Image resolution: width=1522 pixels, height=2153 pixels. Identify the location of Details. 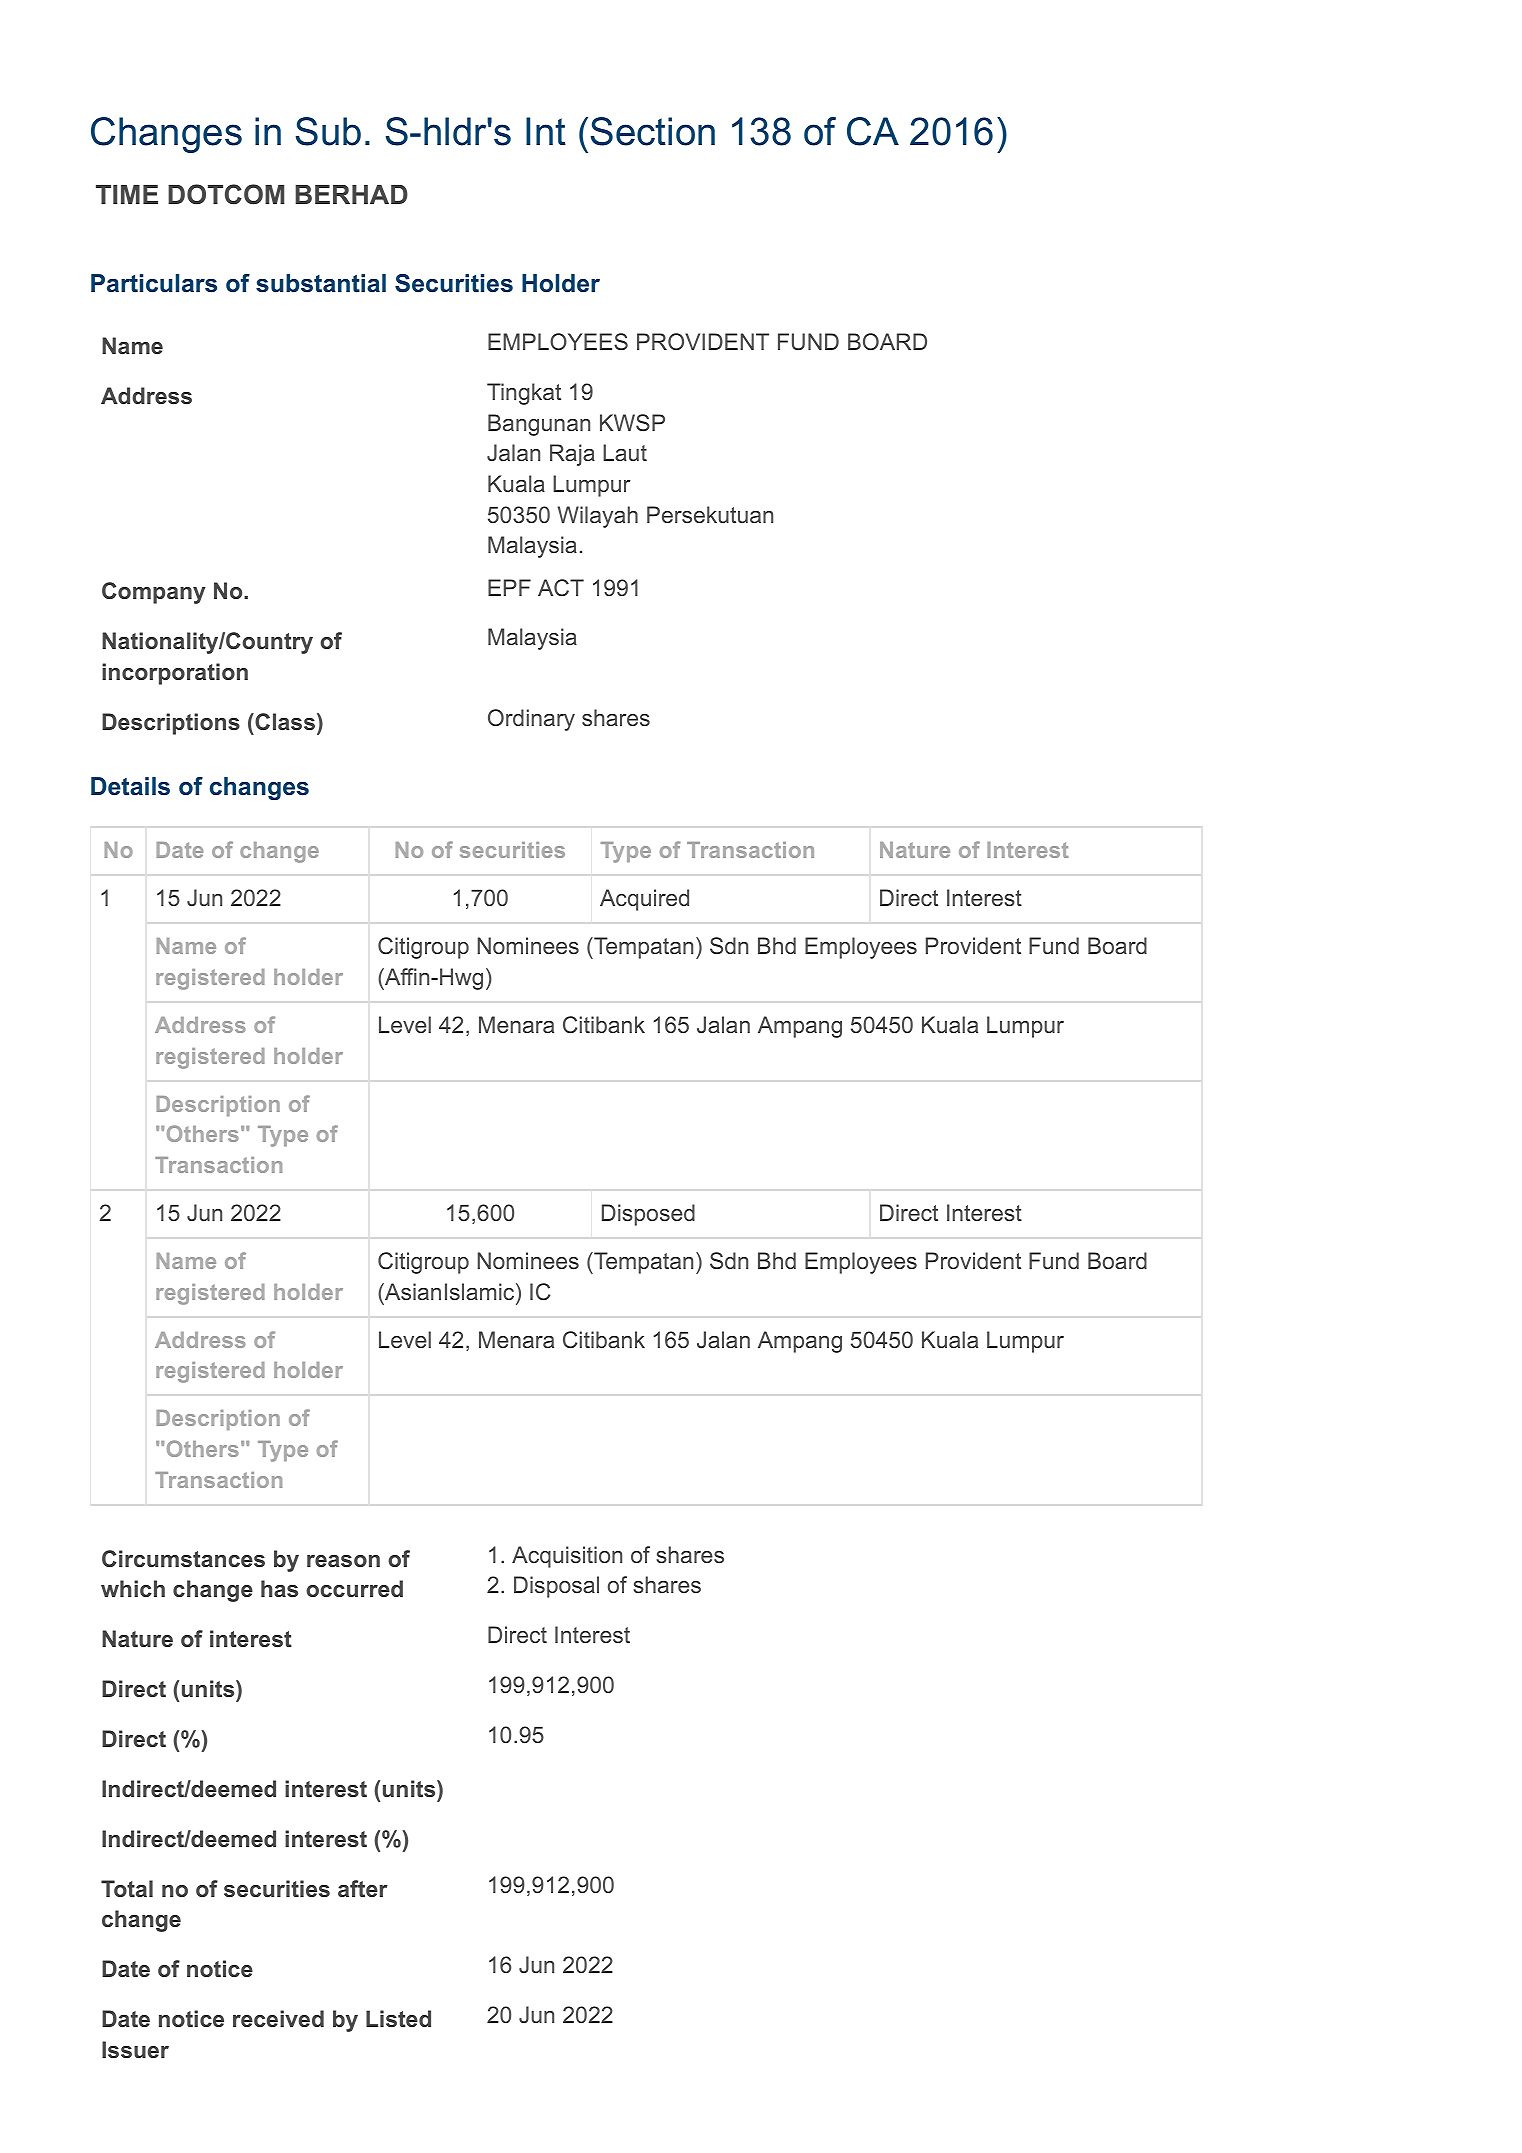
(130, 786).
